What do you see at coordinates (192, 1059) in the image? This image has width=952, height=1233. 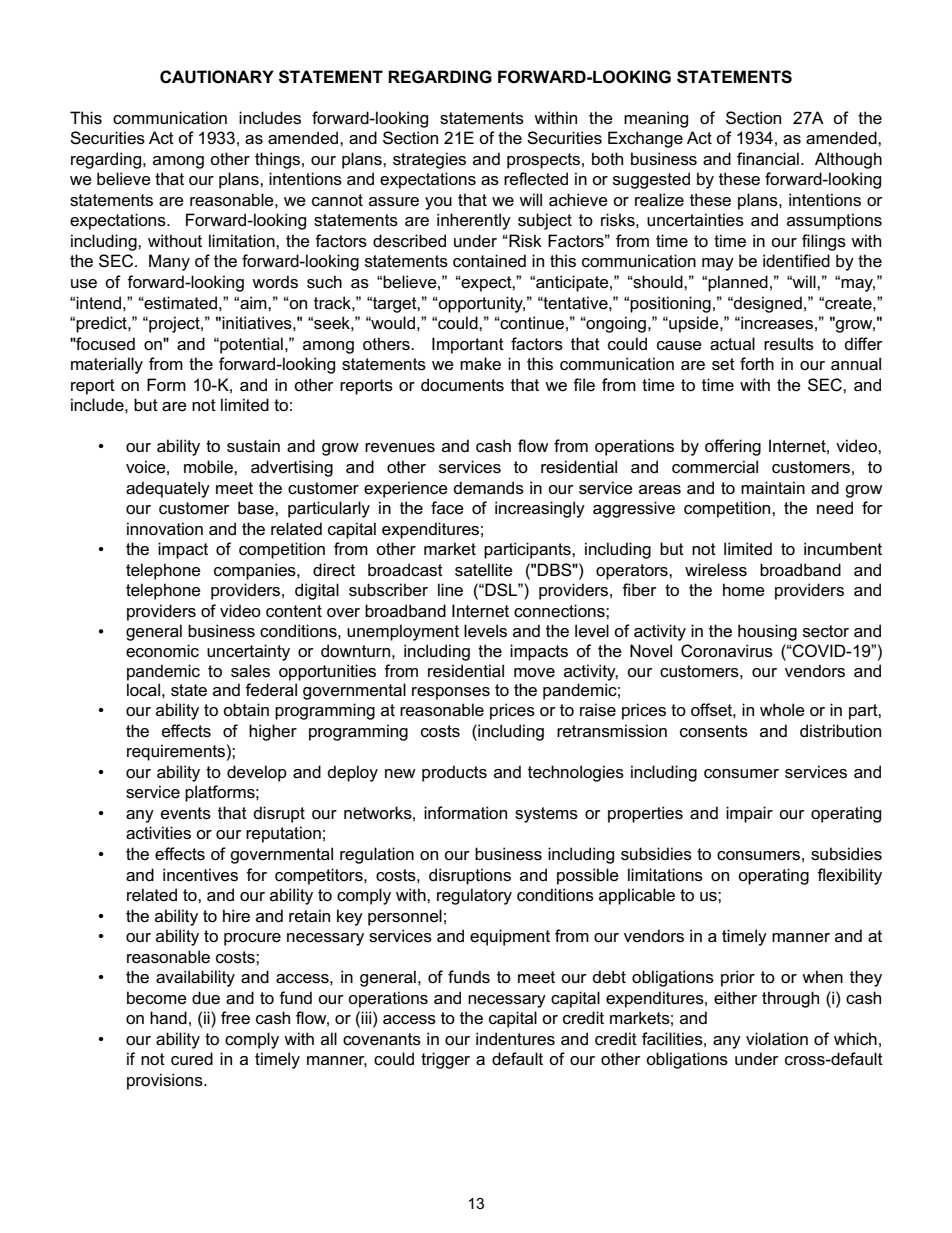 I see `cured` at bounding box center [192, 1059].
